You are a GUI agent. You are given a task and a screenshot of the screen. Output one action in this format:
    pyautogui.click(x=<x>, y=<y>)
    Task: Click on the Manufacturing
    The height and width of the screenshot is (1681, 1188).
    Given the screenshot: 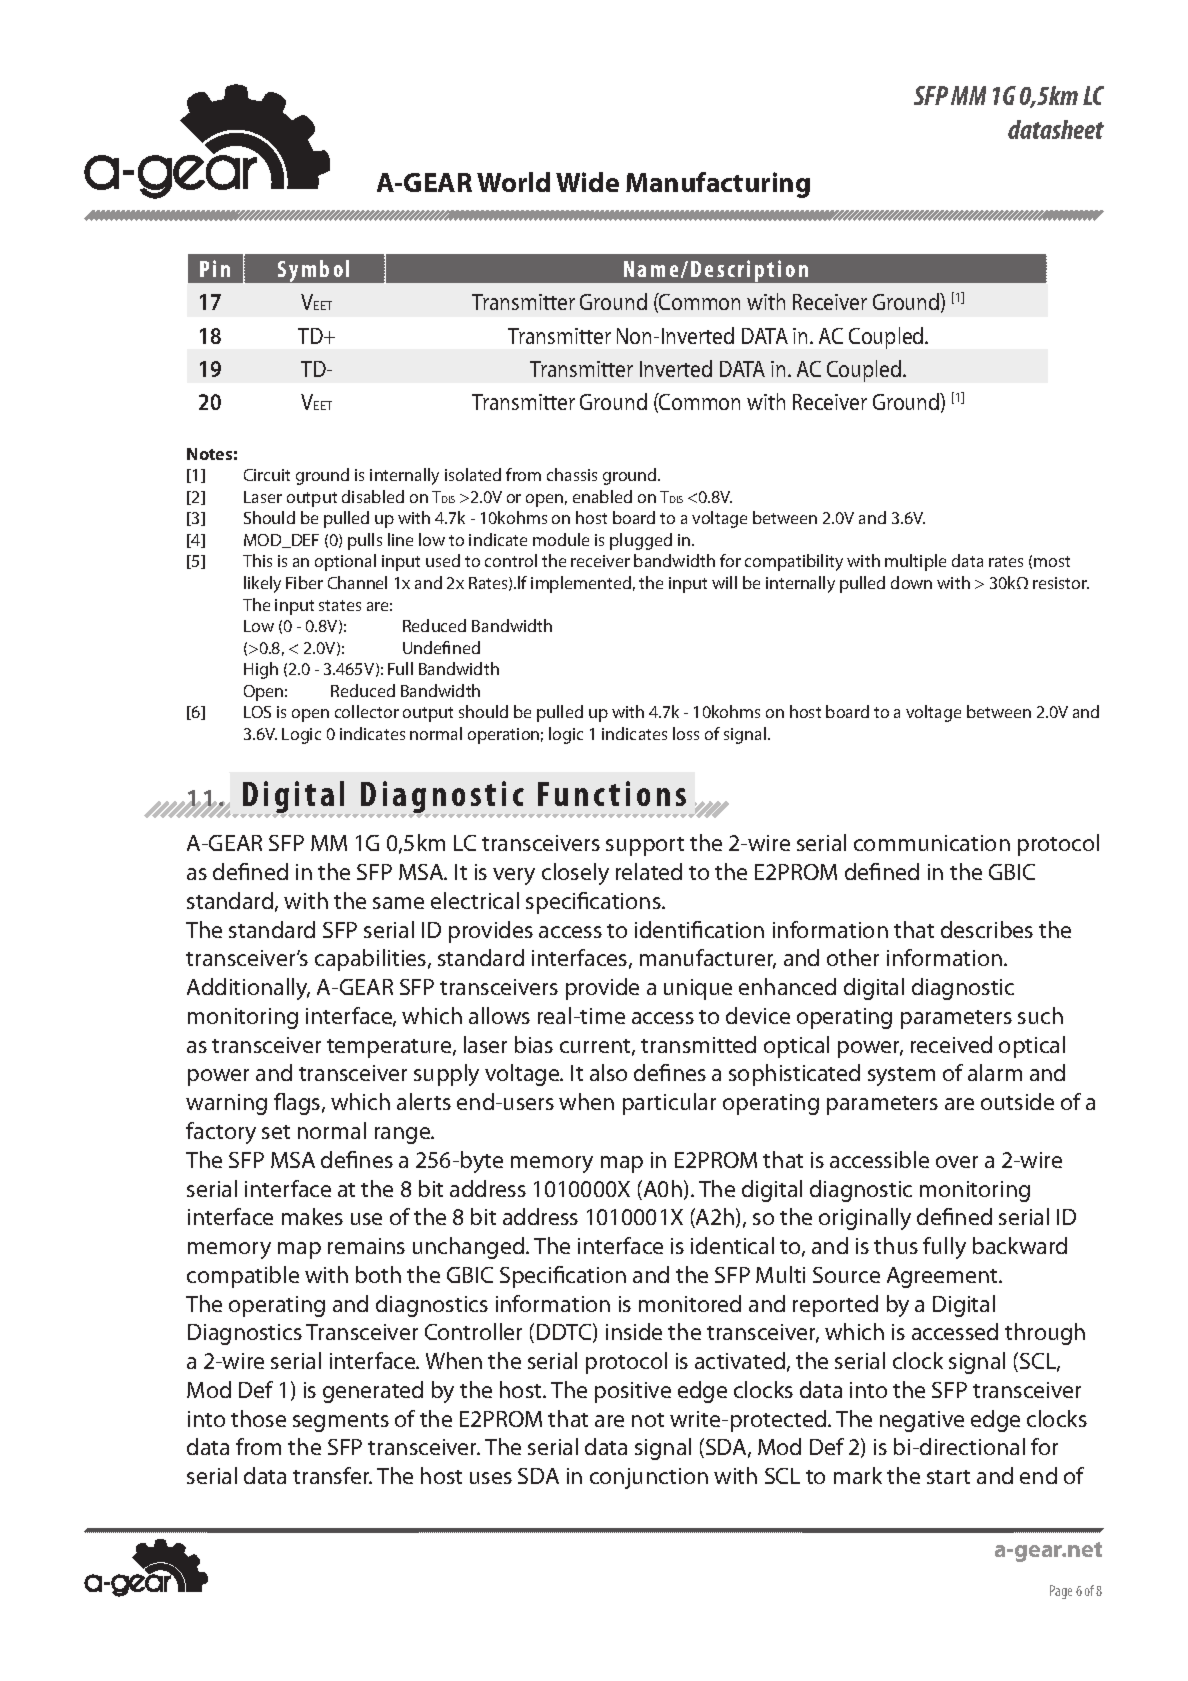 What is the action you would take?
    pyautogui.click(x=718, y=185)
